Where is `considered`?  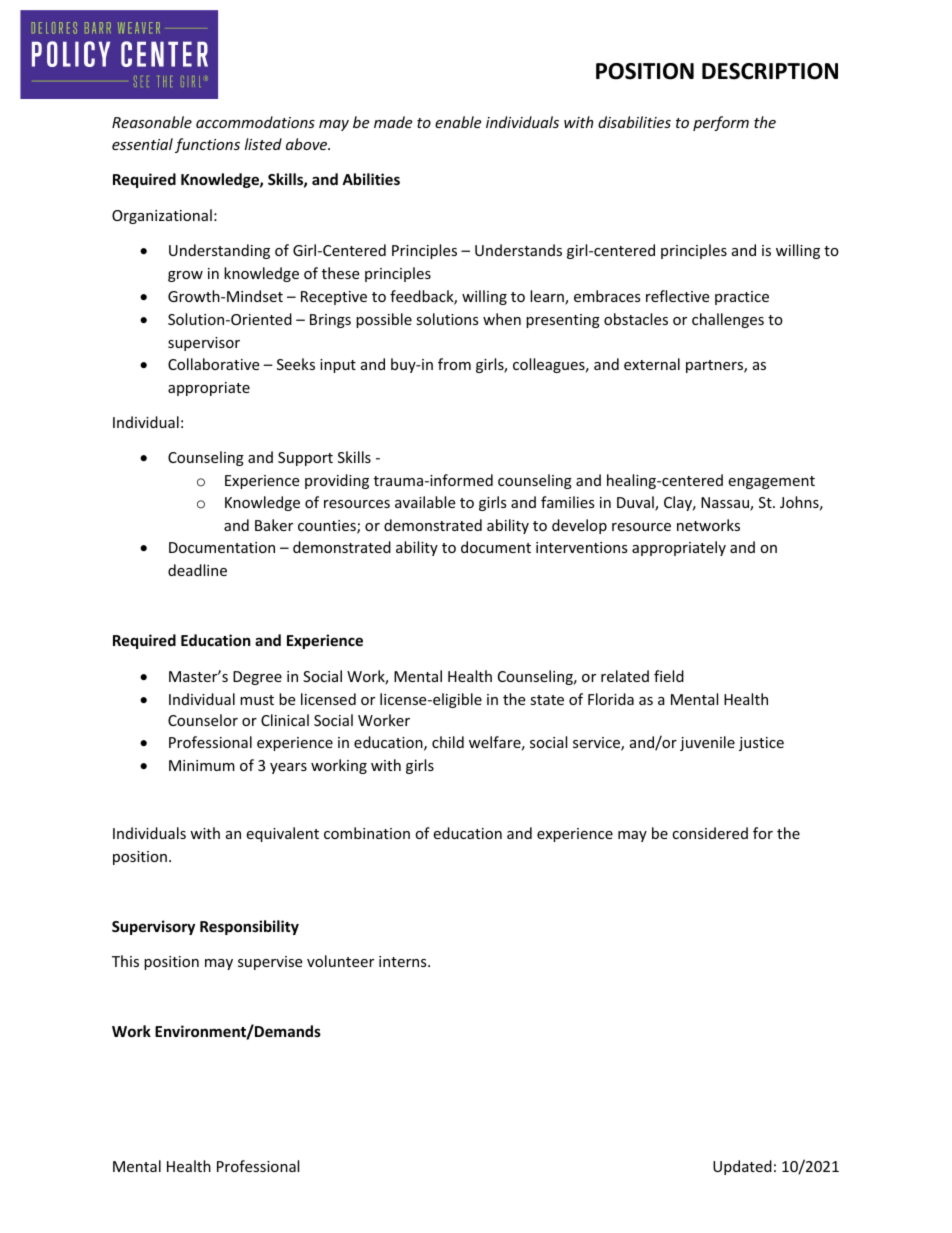 considered is located at coordinates (710, 833).
